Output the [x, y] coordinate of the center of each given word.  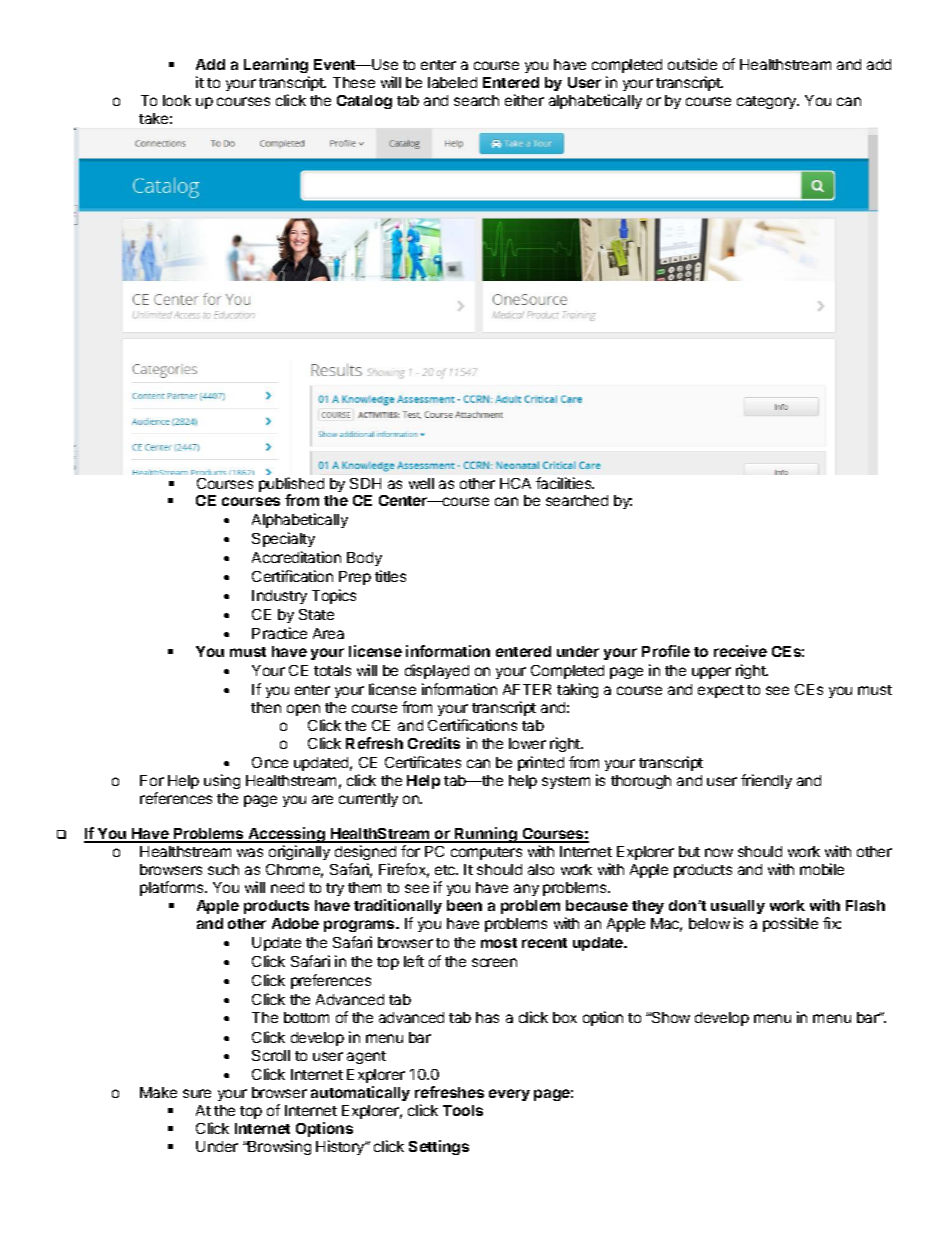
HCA [515, 483]
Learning [276, 65]
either [524, 100]
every [509, 1095]
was [250, 852]
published [291, 486]
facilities [565, 483]
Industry [279, 597]
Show [669, 1017]
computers [486, 853]
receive [740, 651]
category [768, 102]
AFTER [527, 689]
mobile [822, 869]
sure [197, 1093]
